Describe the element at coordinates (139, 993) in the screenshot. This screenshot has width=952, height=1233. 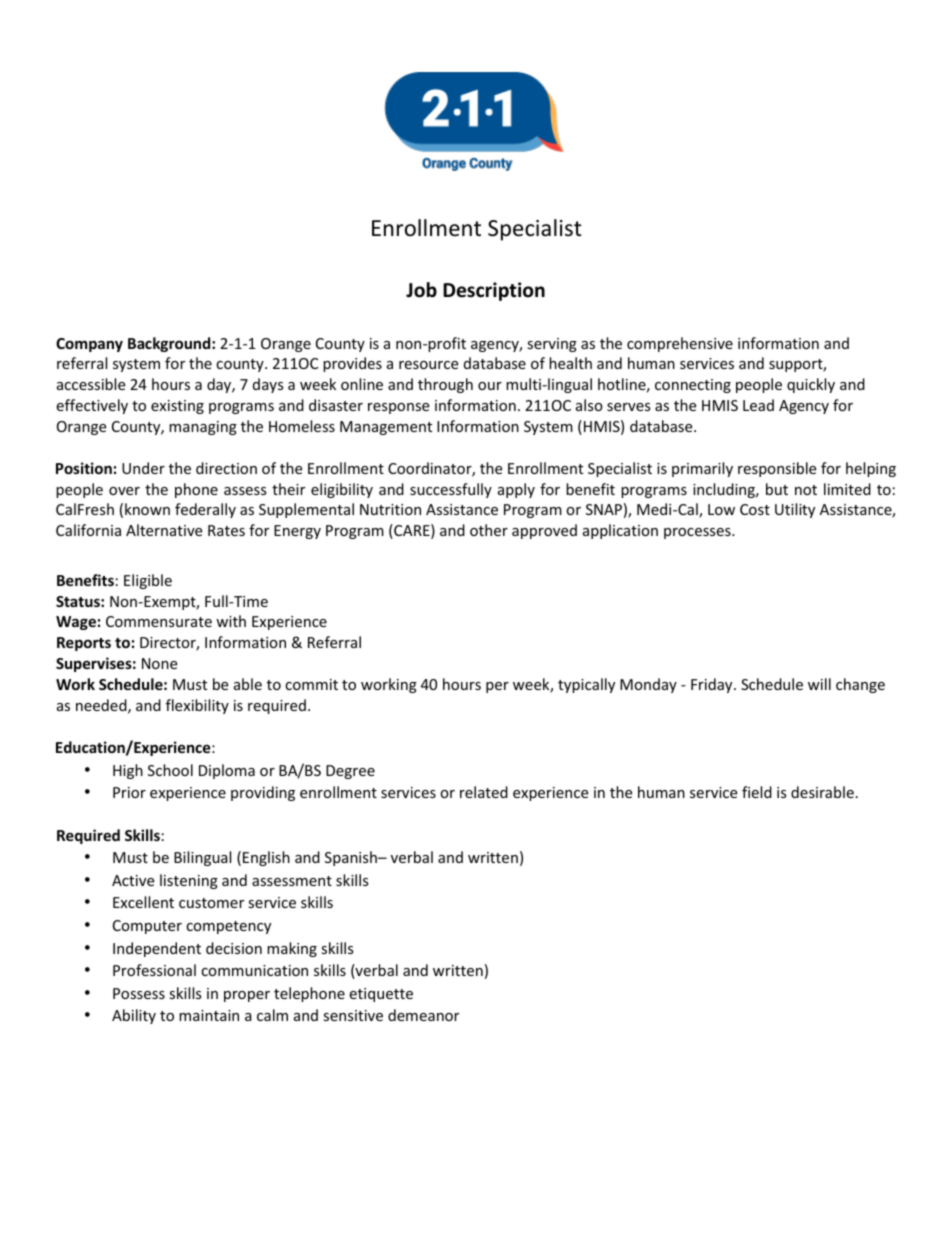
I see `Possess` at that location.
